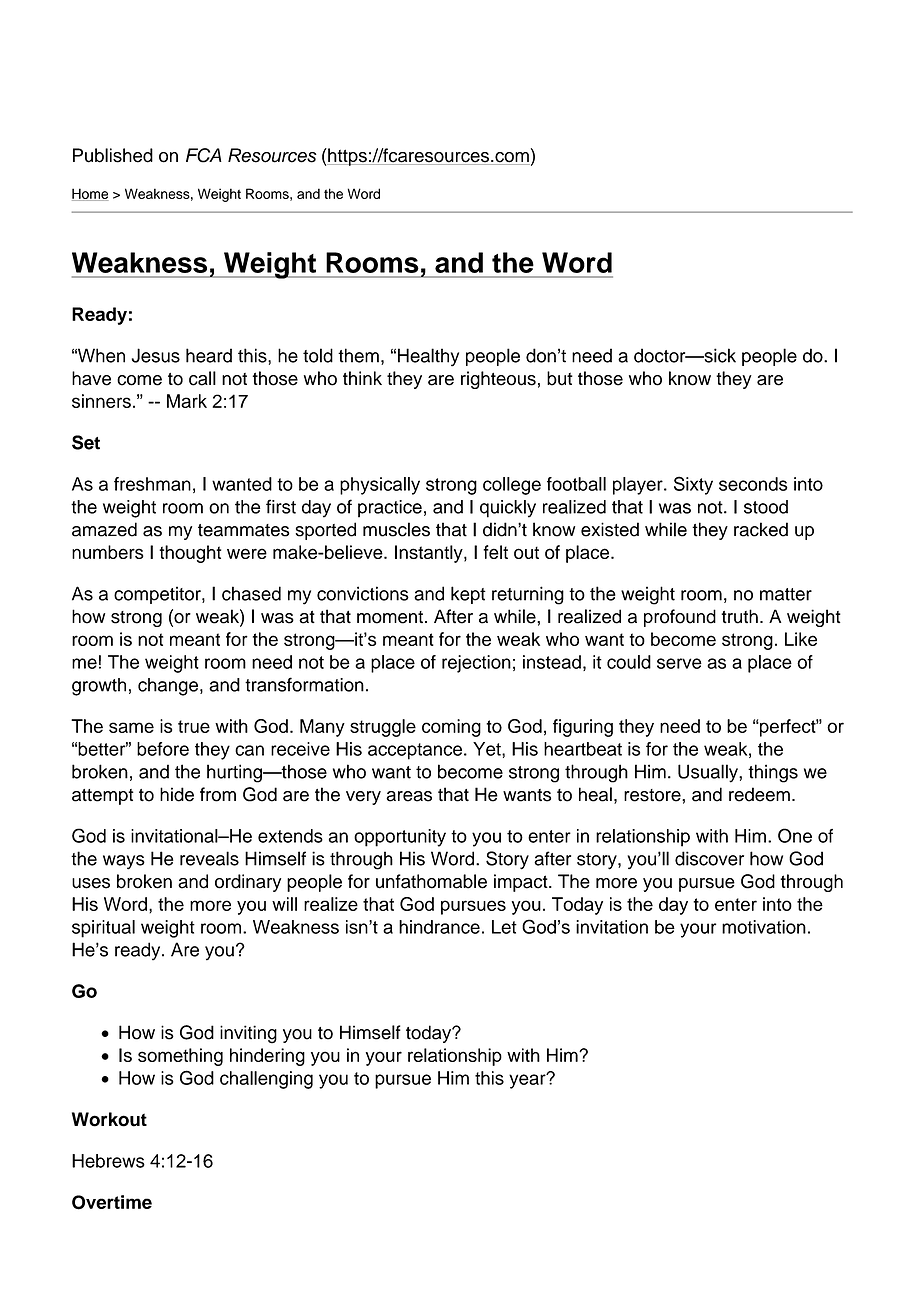 The width and height of the screenshot is (924, 1308). What do you see at coordinates (108, 1161) in the screenshot?
I see `Hebrews` at bounding box center [108, 1161].
